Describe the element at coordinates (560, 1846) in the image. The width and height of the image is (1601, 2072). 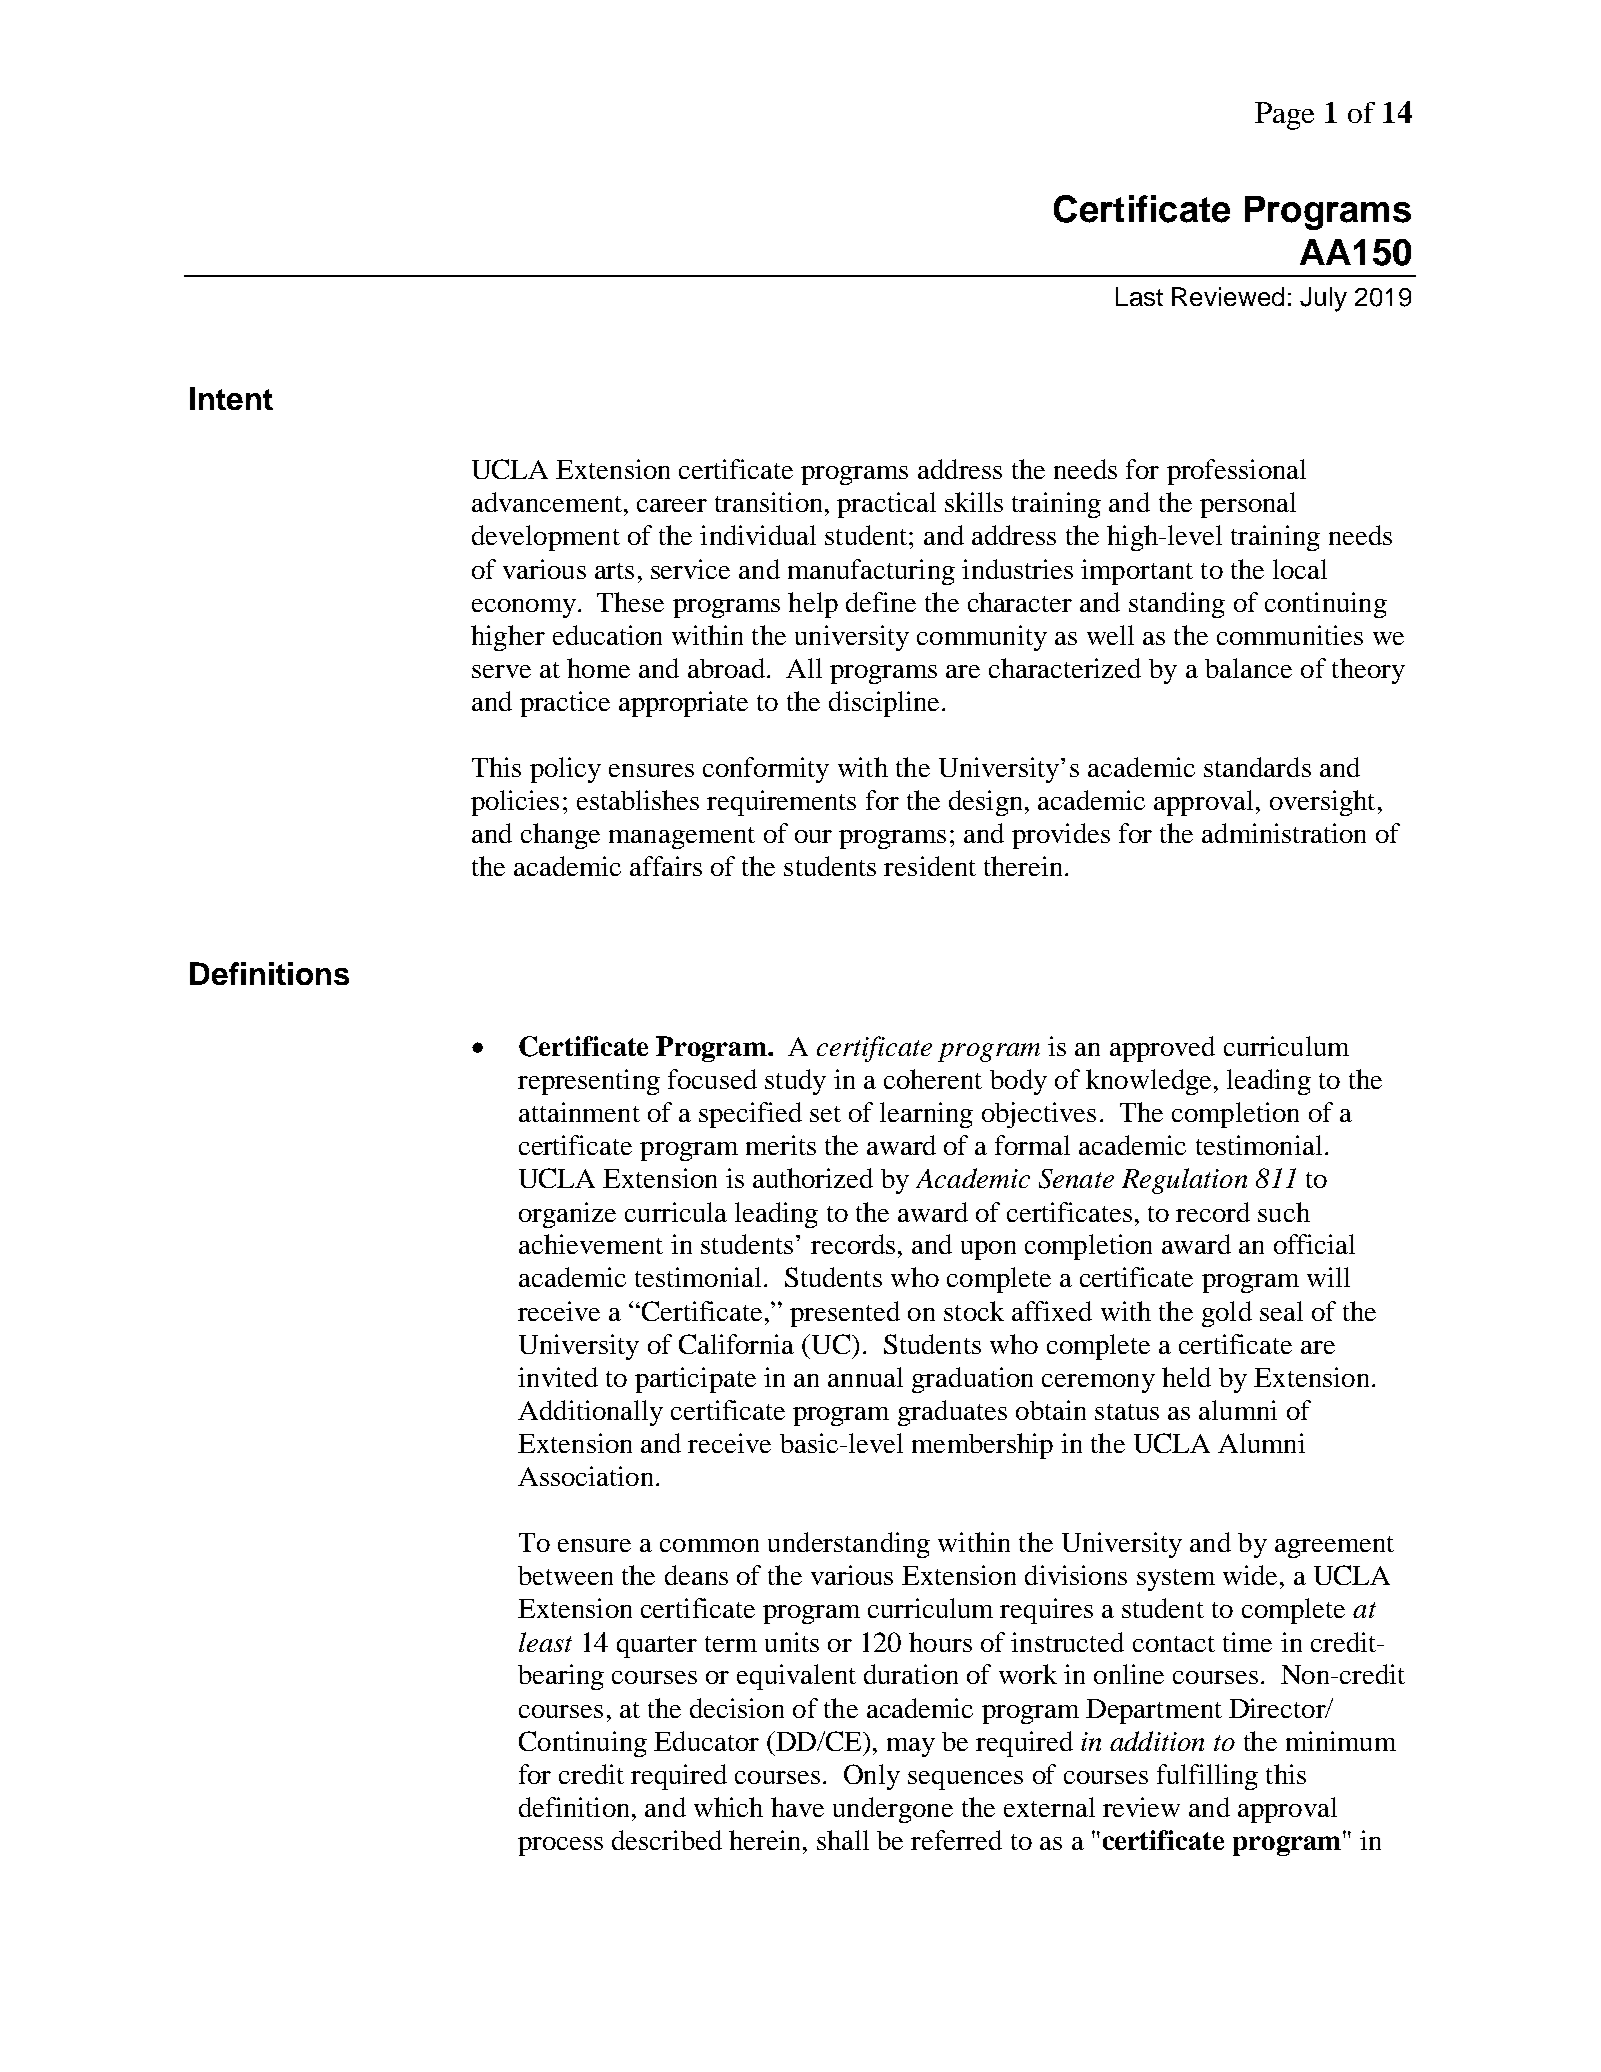
I see `process` at that location.
